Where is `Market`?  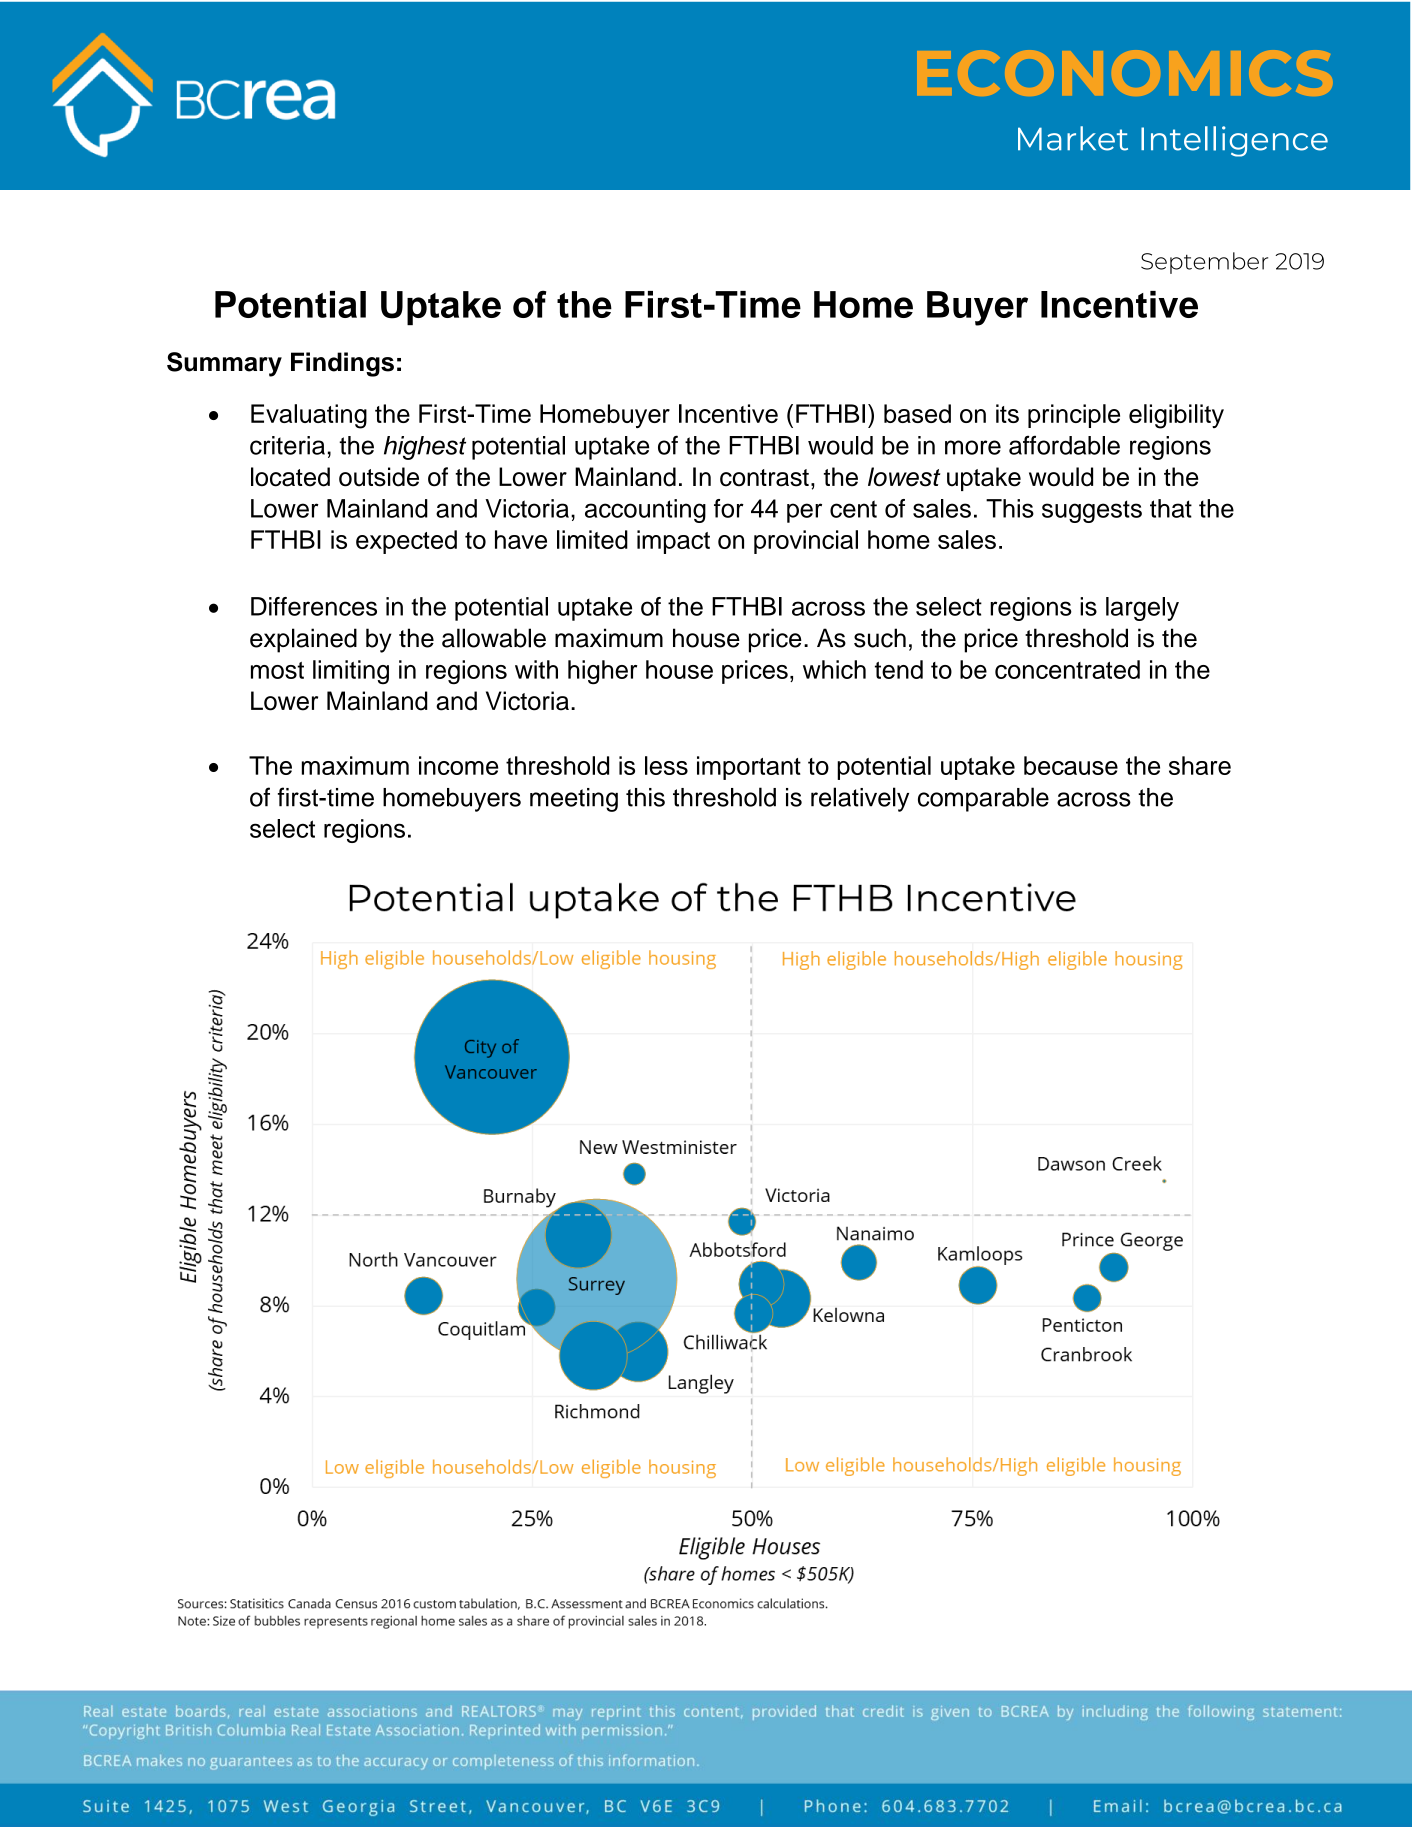 Market is located at coordinates (1073, 138).
